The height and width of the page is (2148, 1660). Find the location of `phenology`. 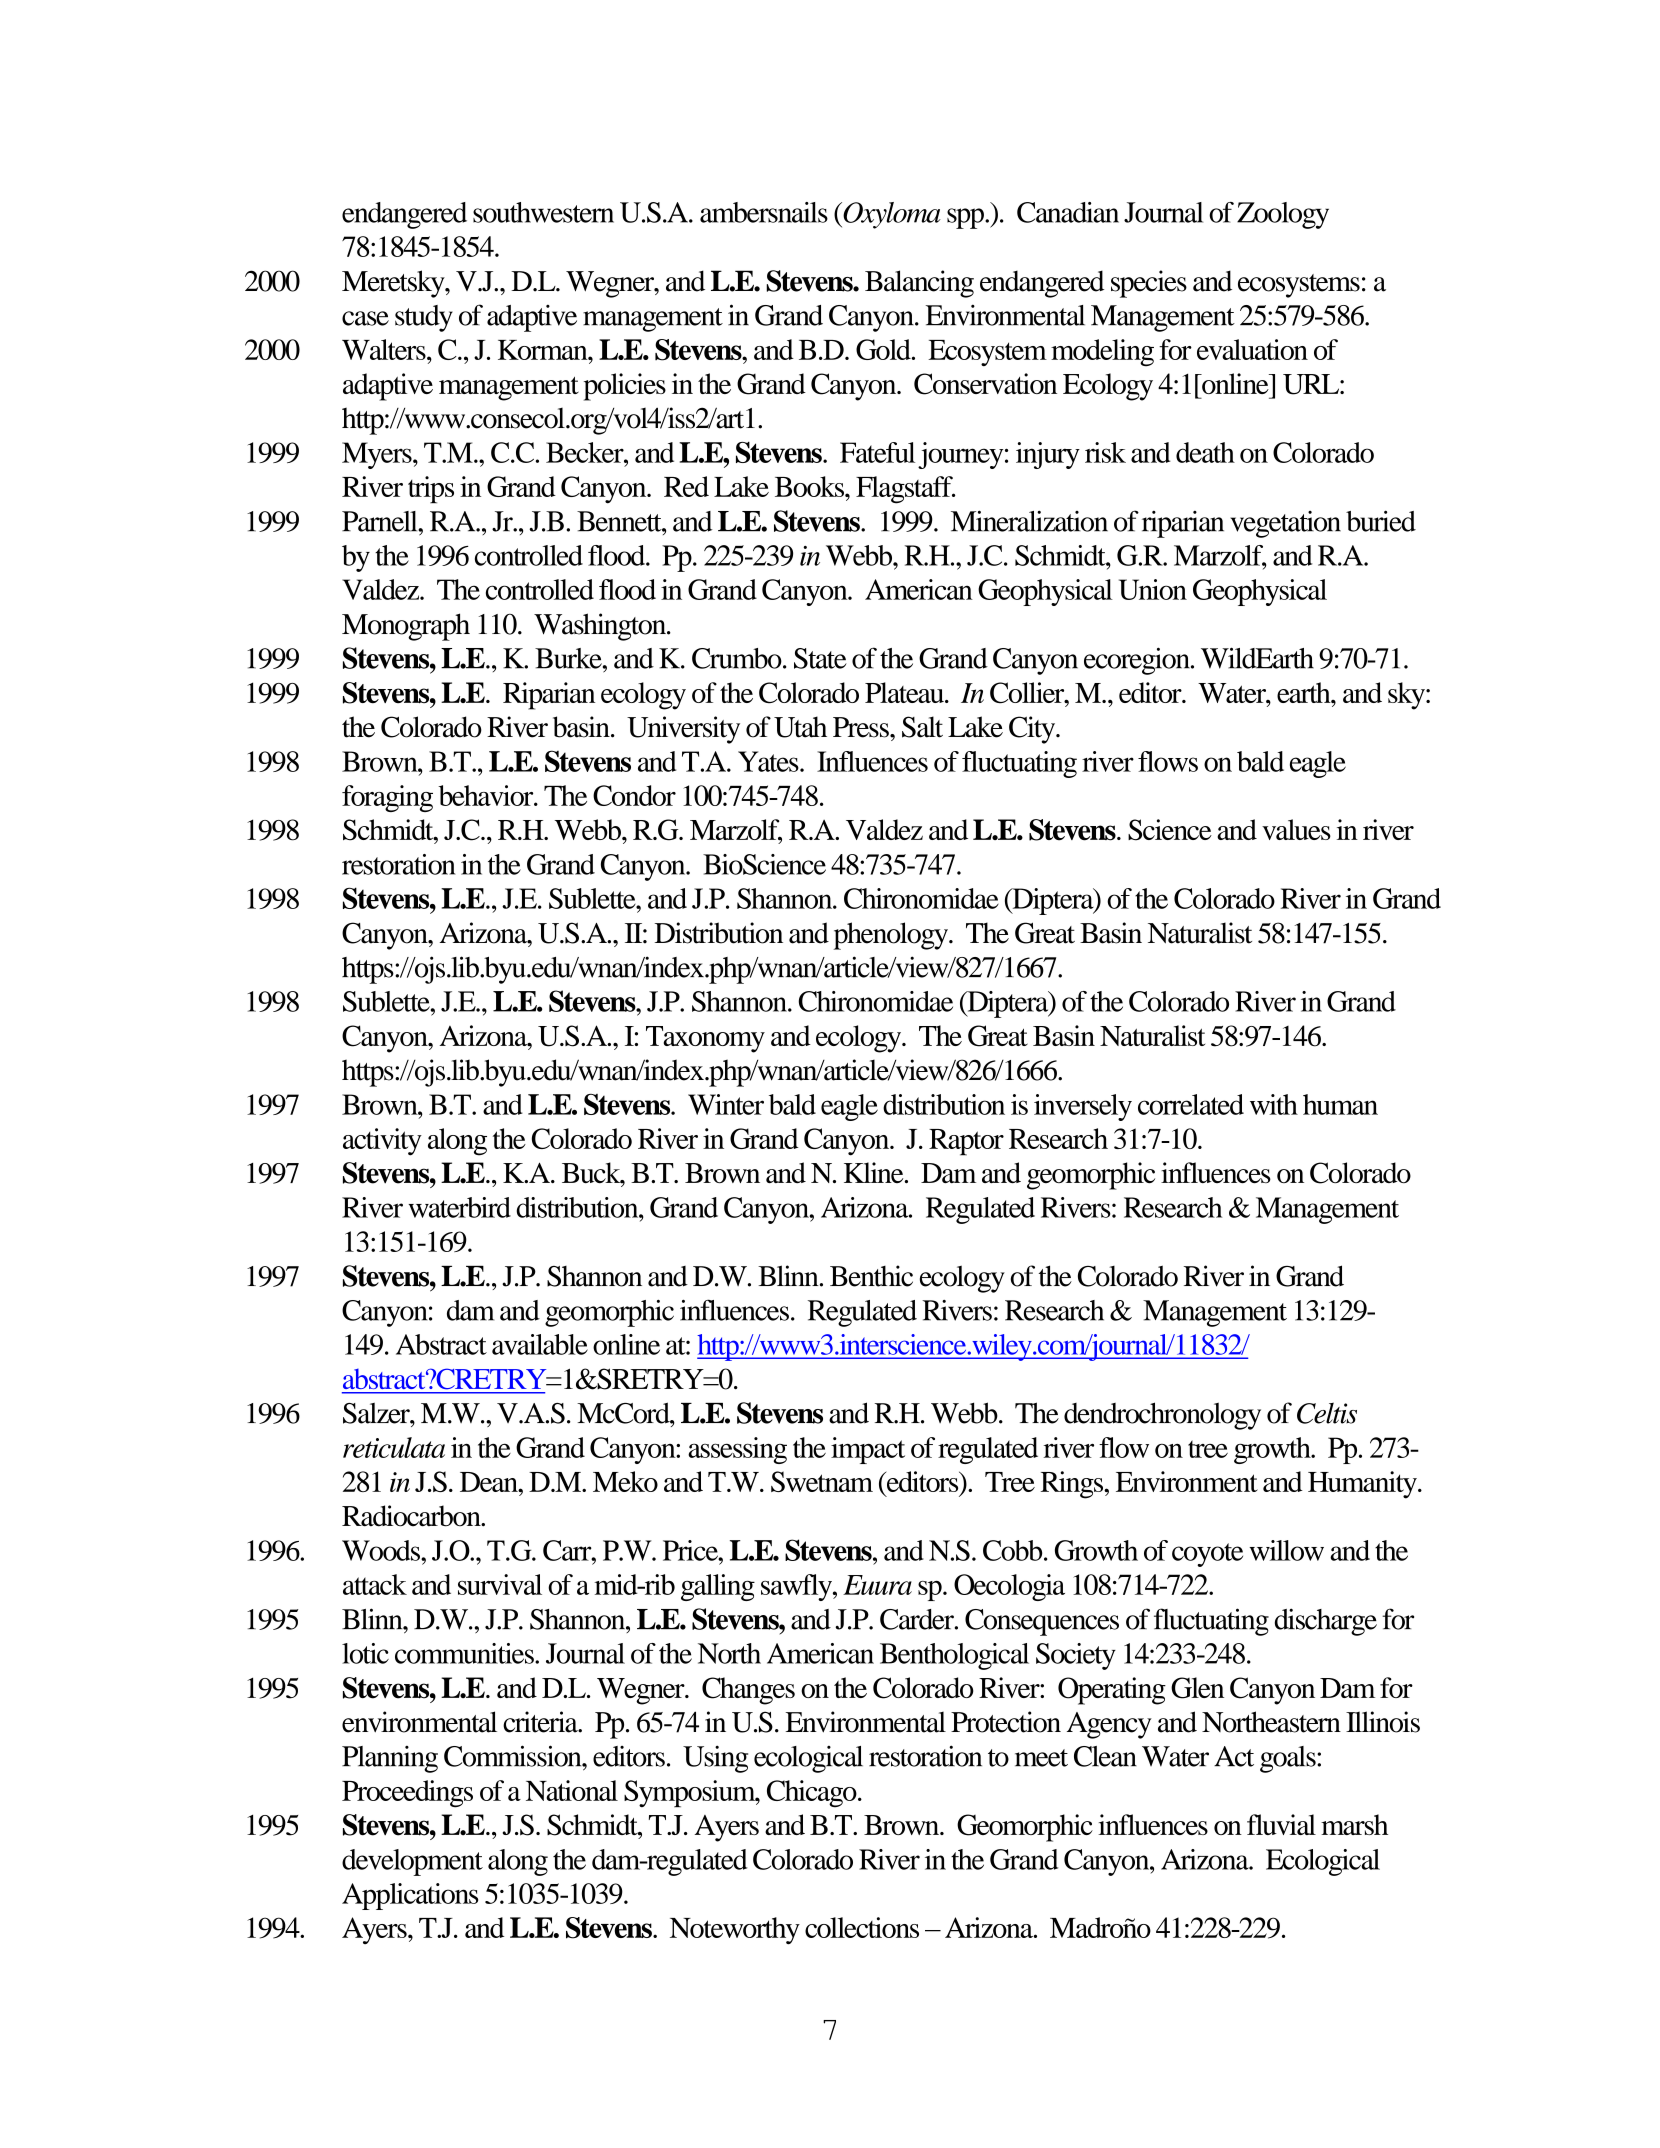

phenology is located at coordinates (892, 936).
